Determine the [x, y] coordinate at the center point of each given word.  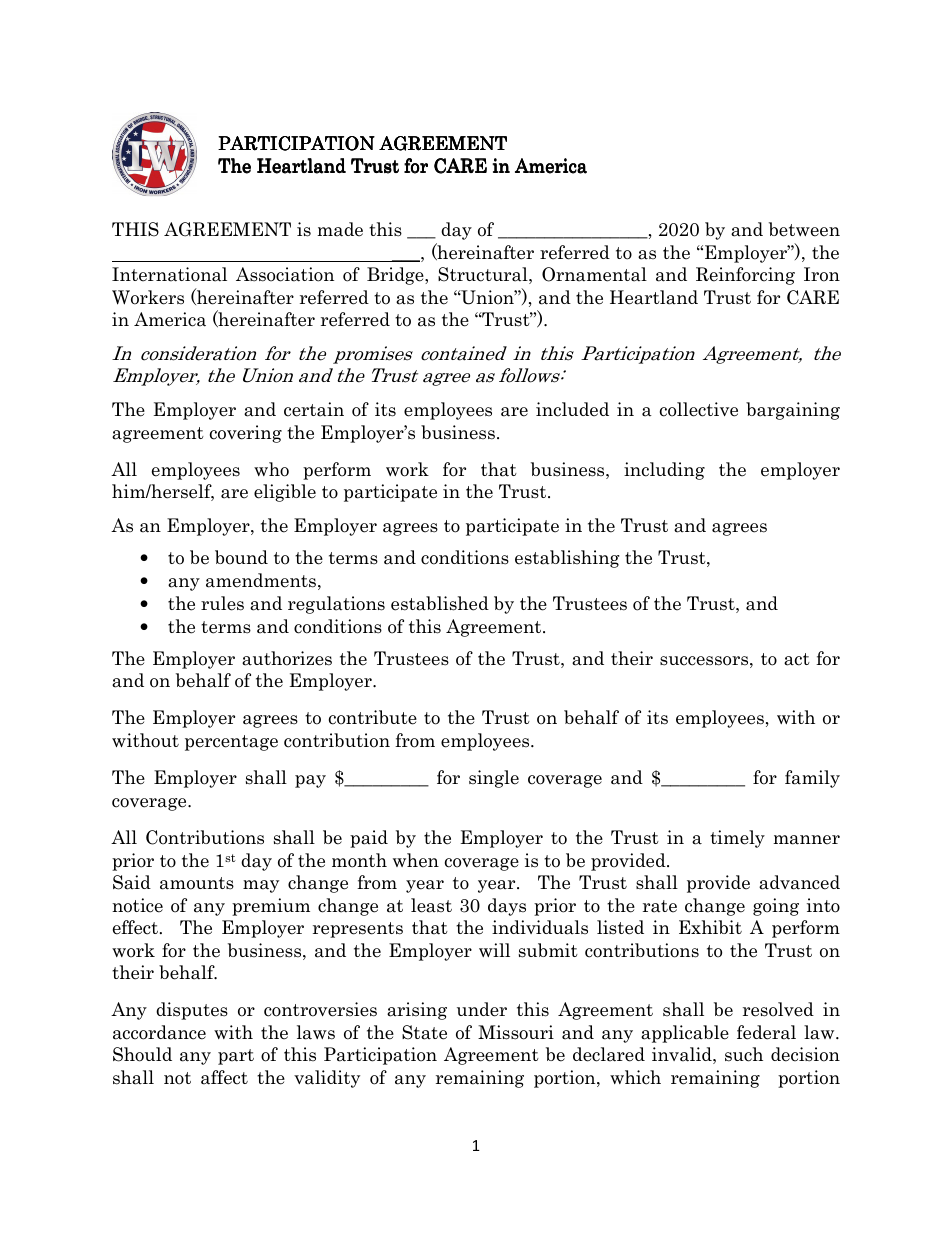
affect [224, 1077]
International [169, 274]
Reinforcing [745, 276]
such [744, 1054]
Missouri [516, 1032]
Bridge [396, 276]
